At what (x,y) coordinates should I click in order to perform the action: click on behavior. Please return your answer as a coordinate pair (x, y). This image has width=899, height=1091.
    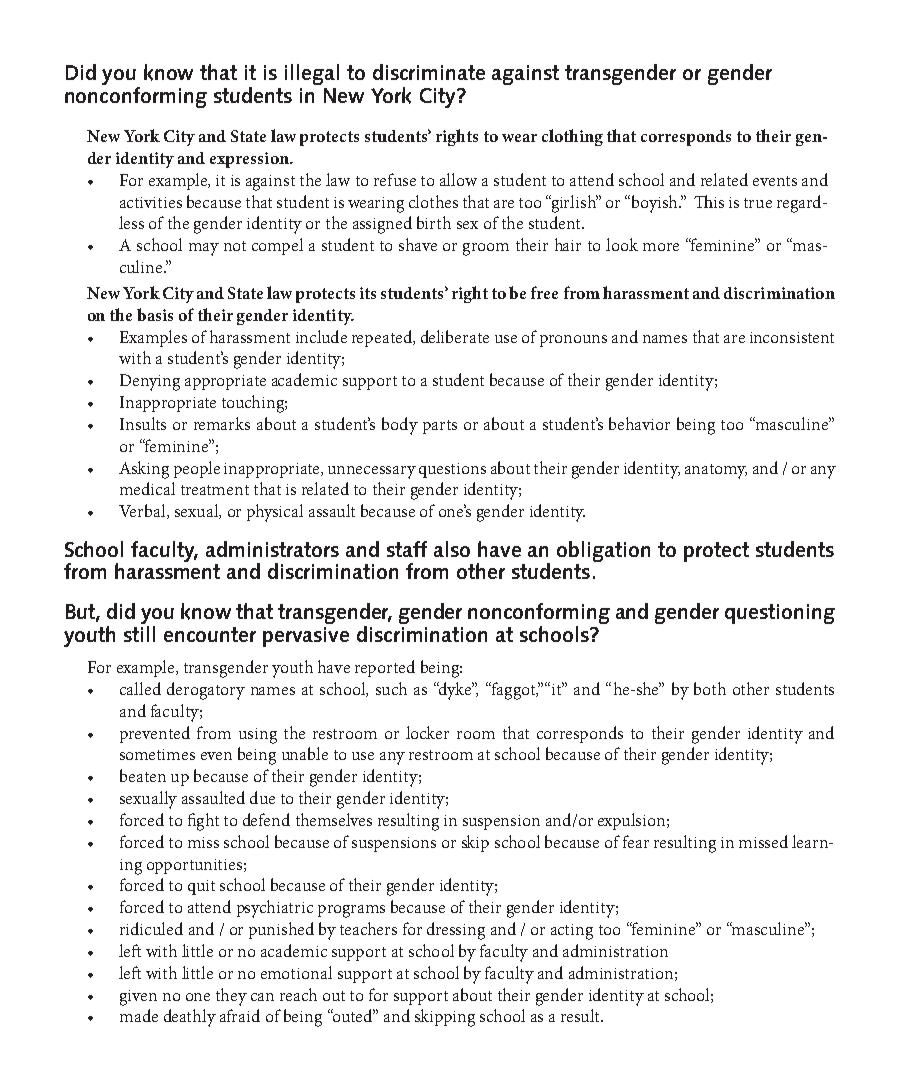
    Looking at the image, I should click on (639, 423).
